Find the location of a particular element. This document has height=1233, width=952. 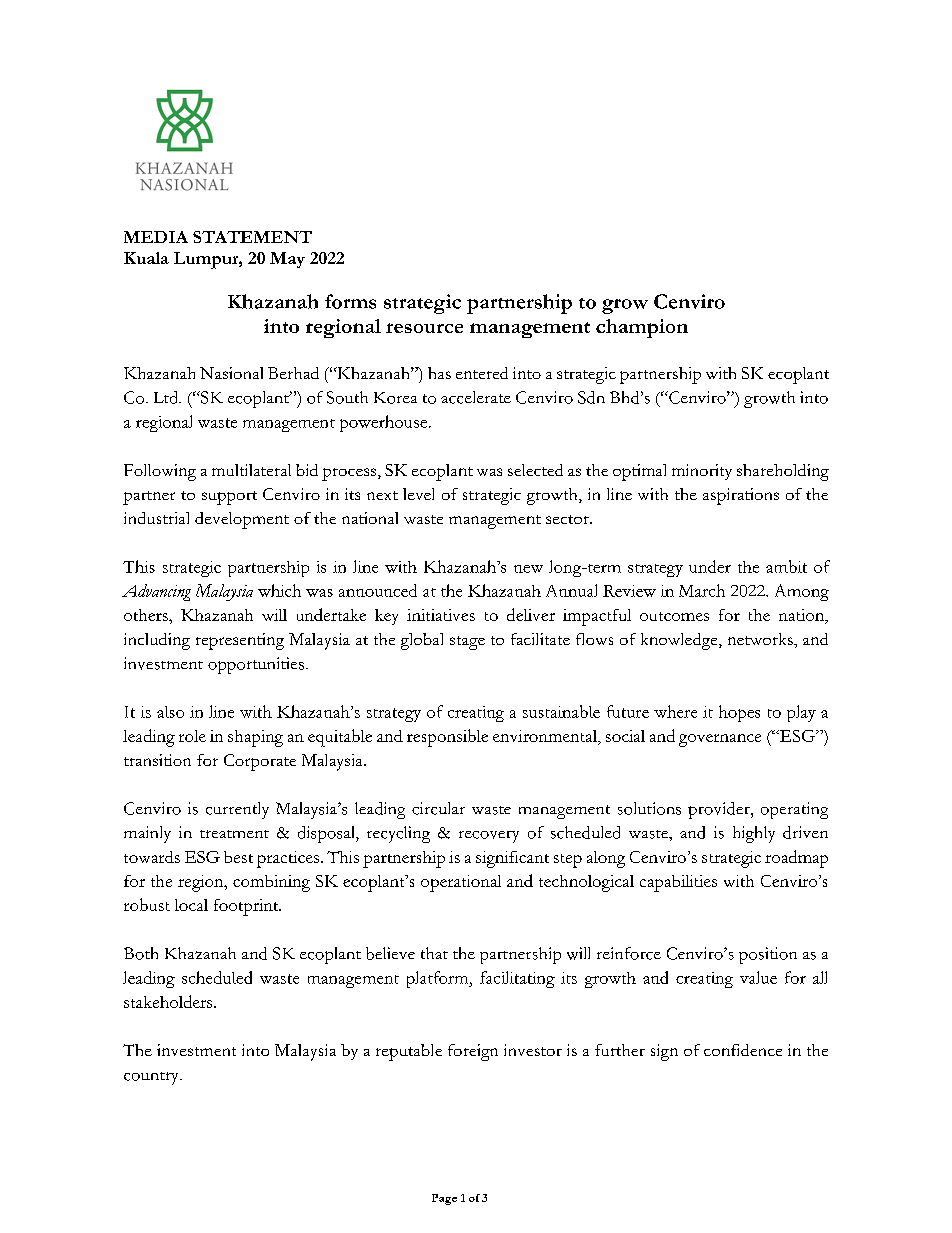

ambit is located at coordinates (786, 566).
